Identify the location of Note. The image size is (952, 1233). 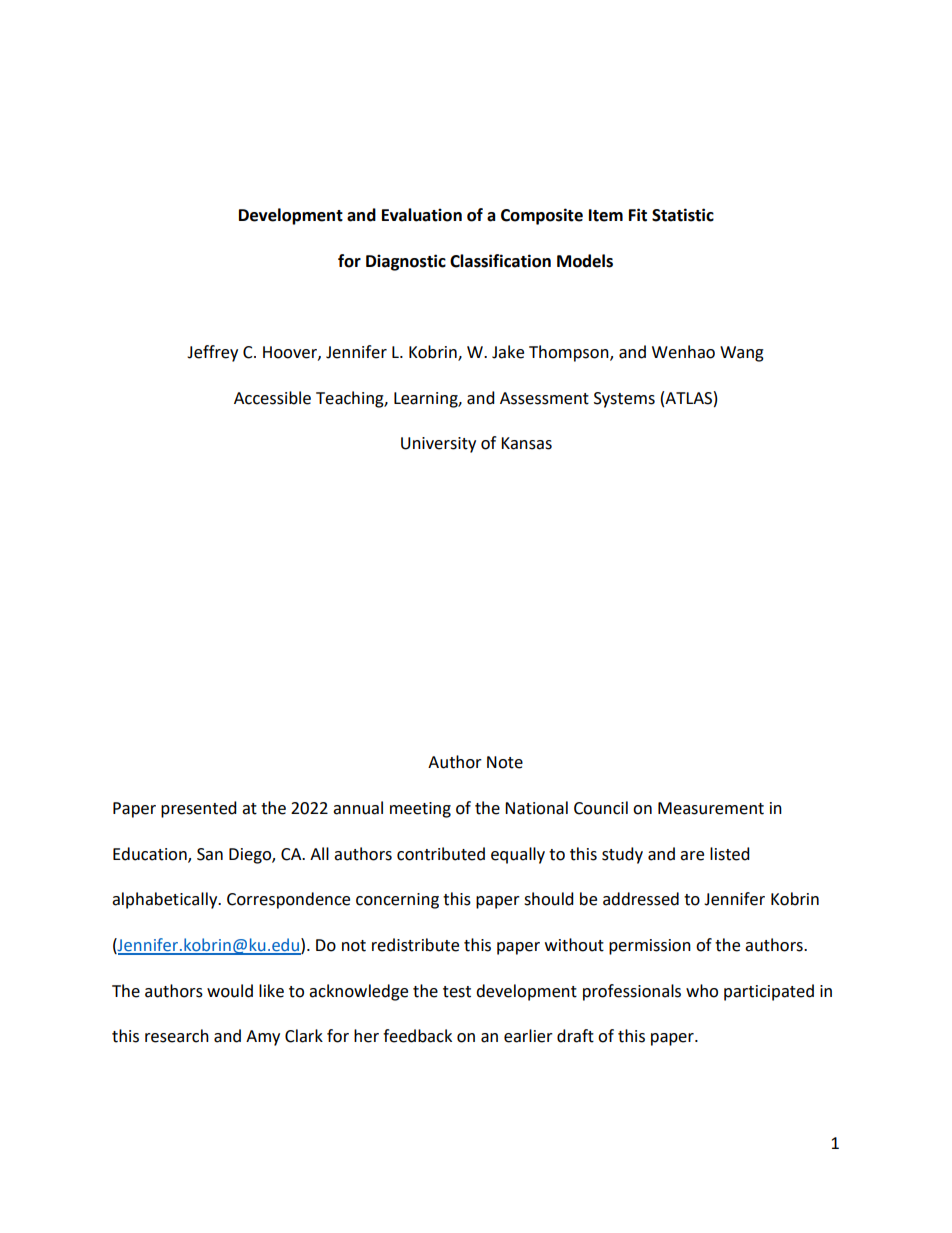
(505, 762).
